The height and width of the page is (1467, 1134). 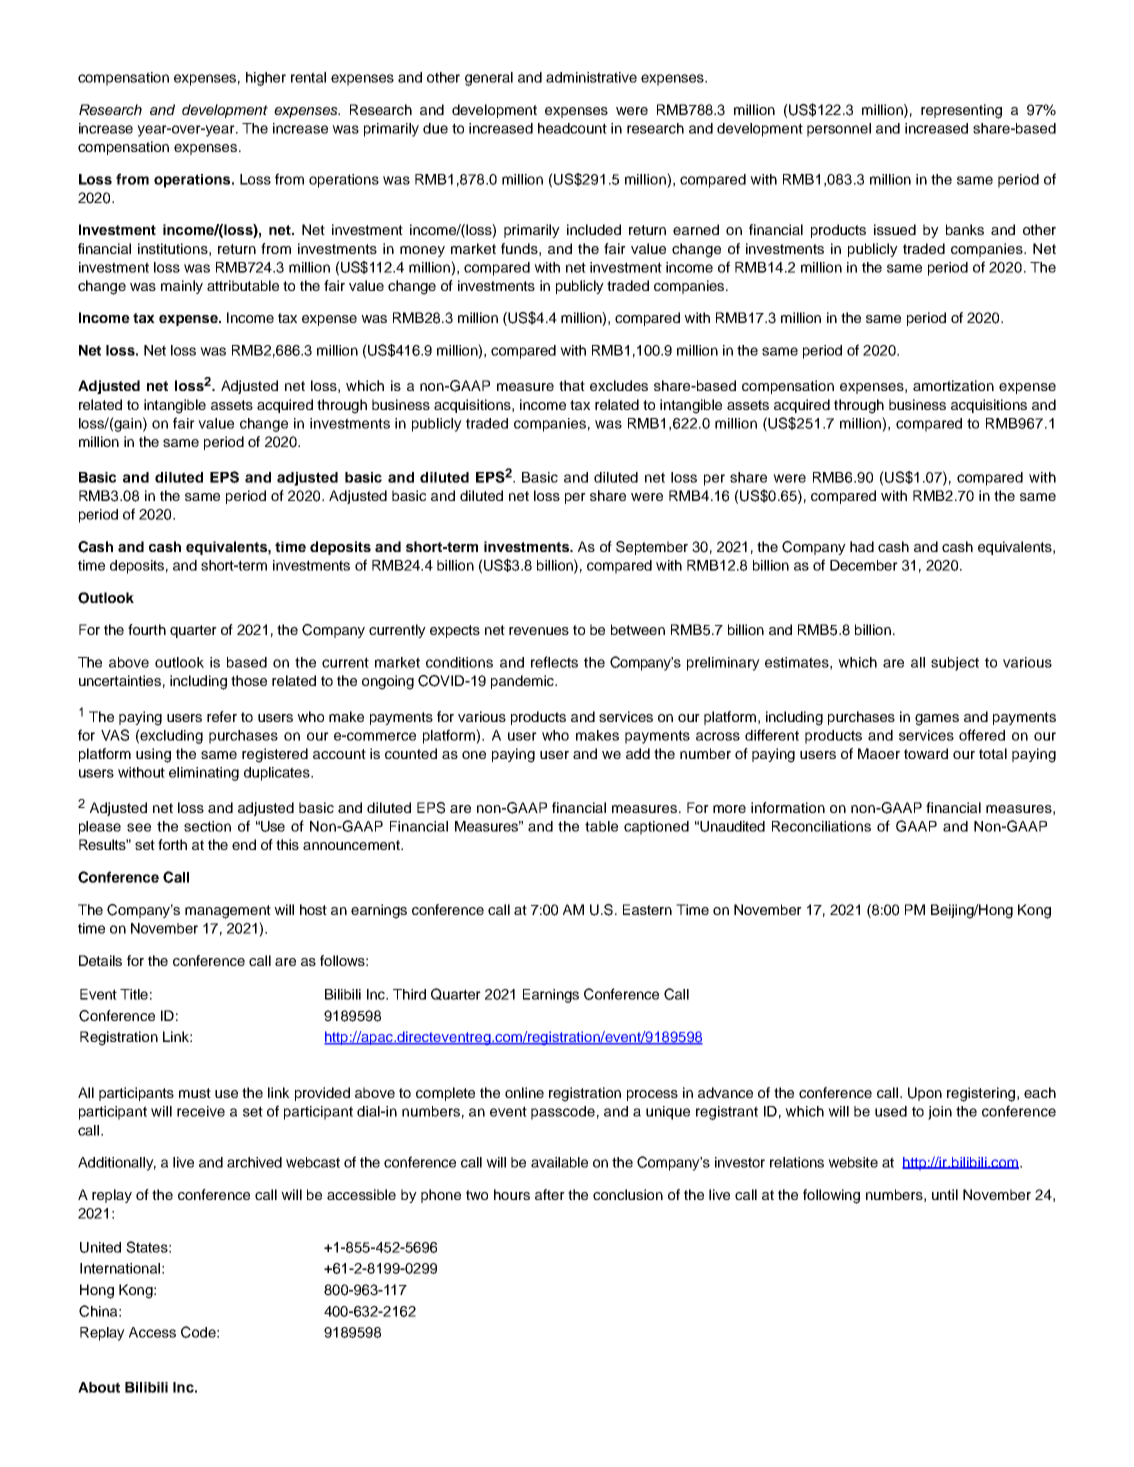 I want to click on headcount, so click(x=572, y=128).
